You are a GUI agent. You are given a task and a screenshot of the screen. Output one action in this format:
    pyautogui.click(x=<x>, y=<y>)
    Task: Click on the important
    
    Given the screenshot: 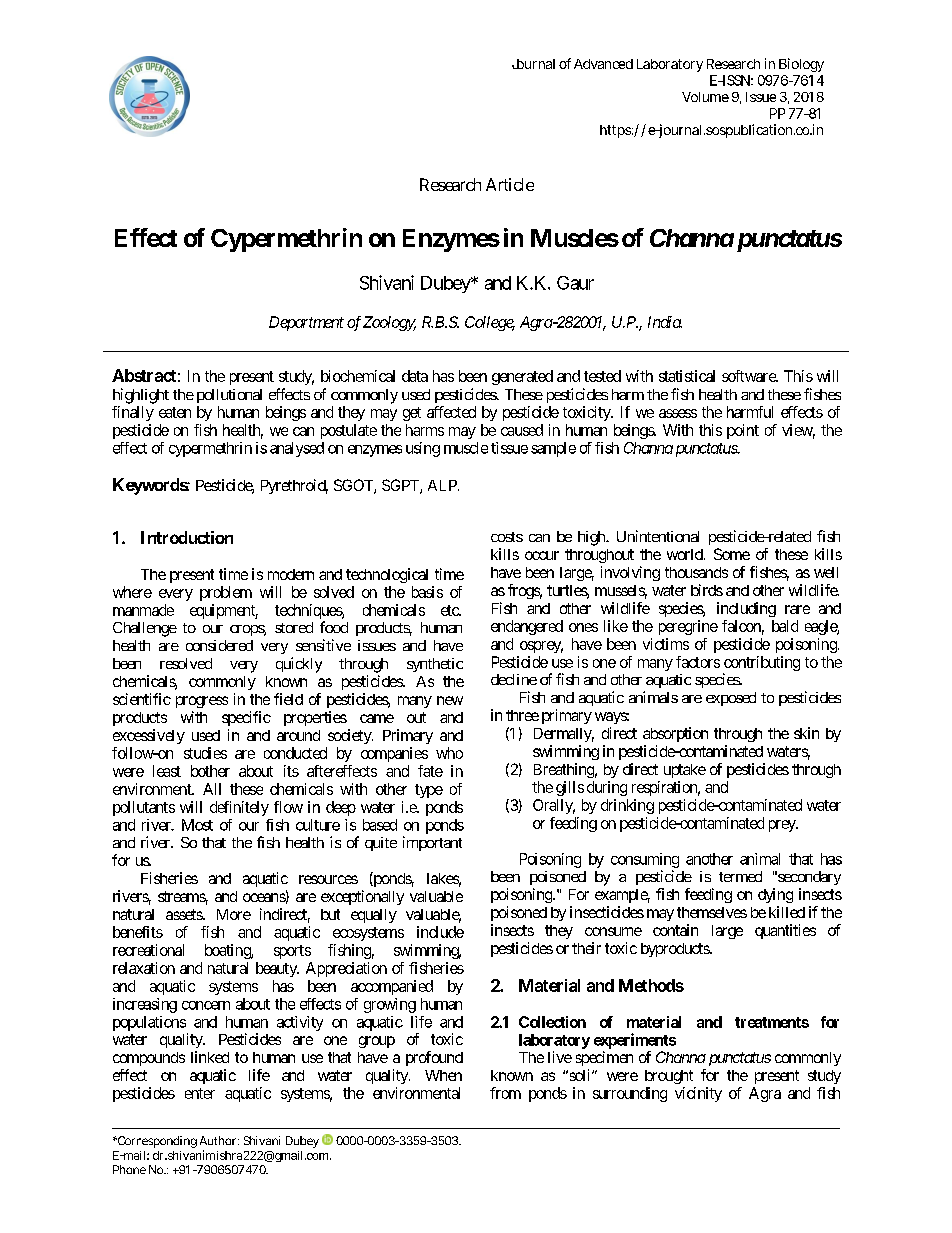 What is the action you would take?
    pyautogui.click(x=432, y=843)
